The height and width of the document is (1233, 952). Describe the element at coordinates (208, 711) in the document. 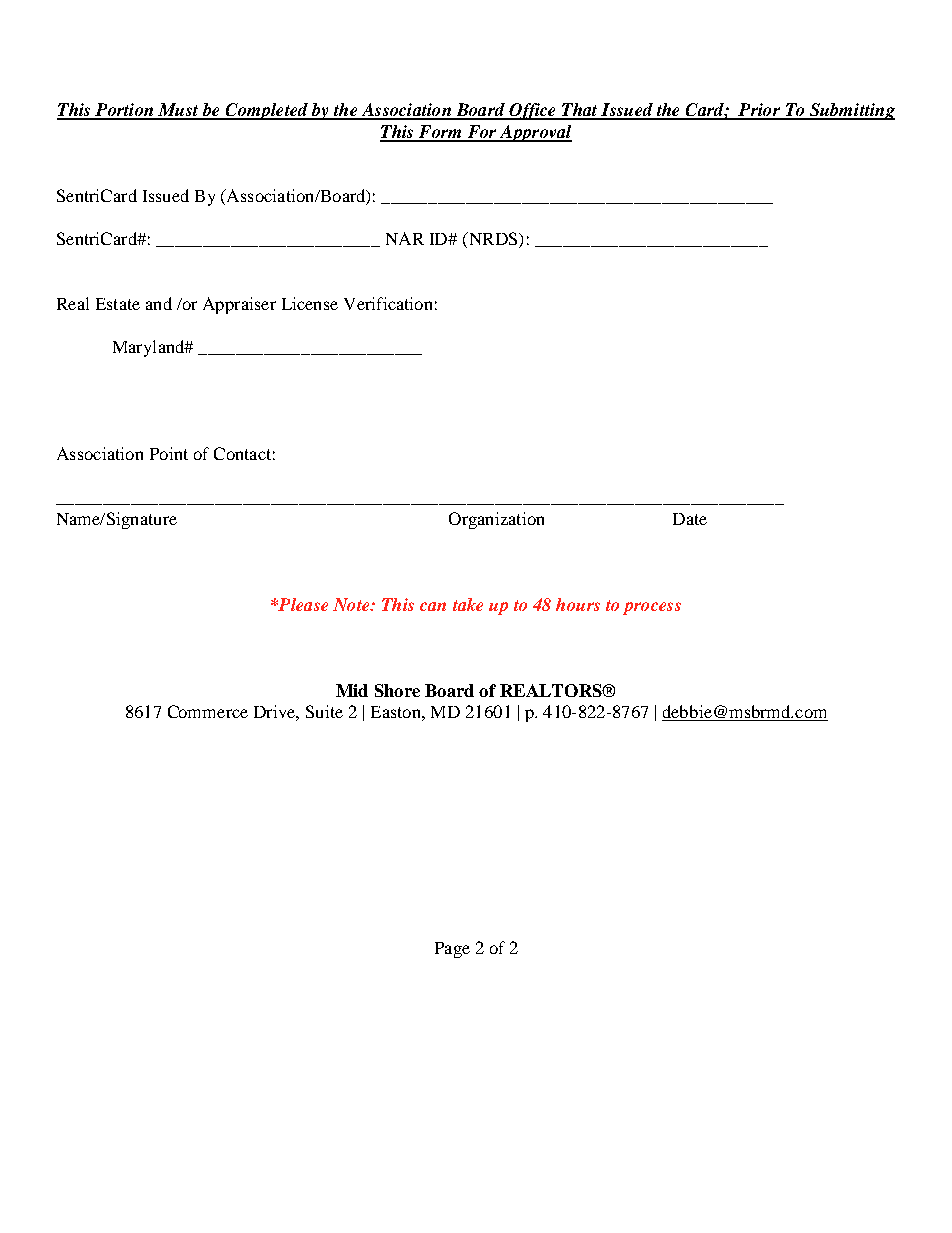

I see `Commerce` at that location.
